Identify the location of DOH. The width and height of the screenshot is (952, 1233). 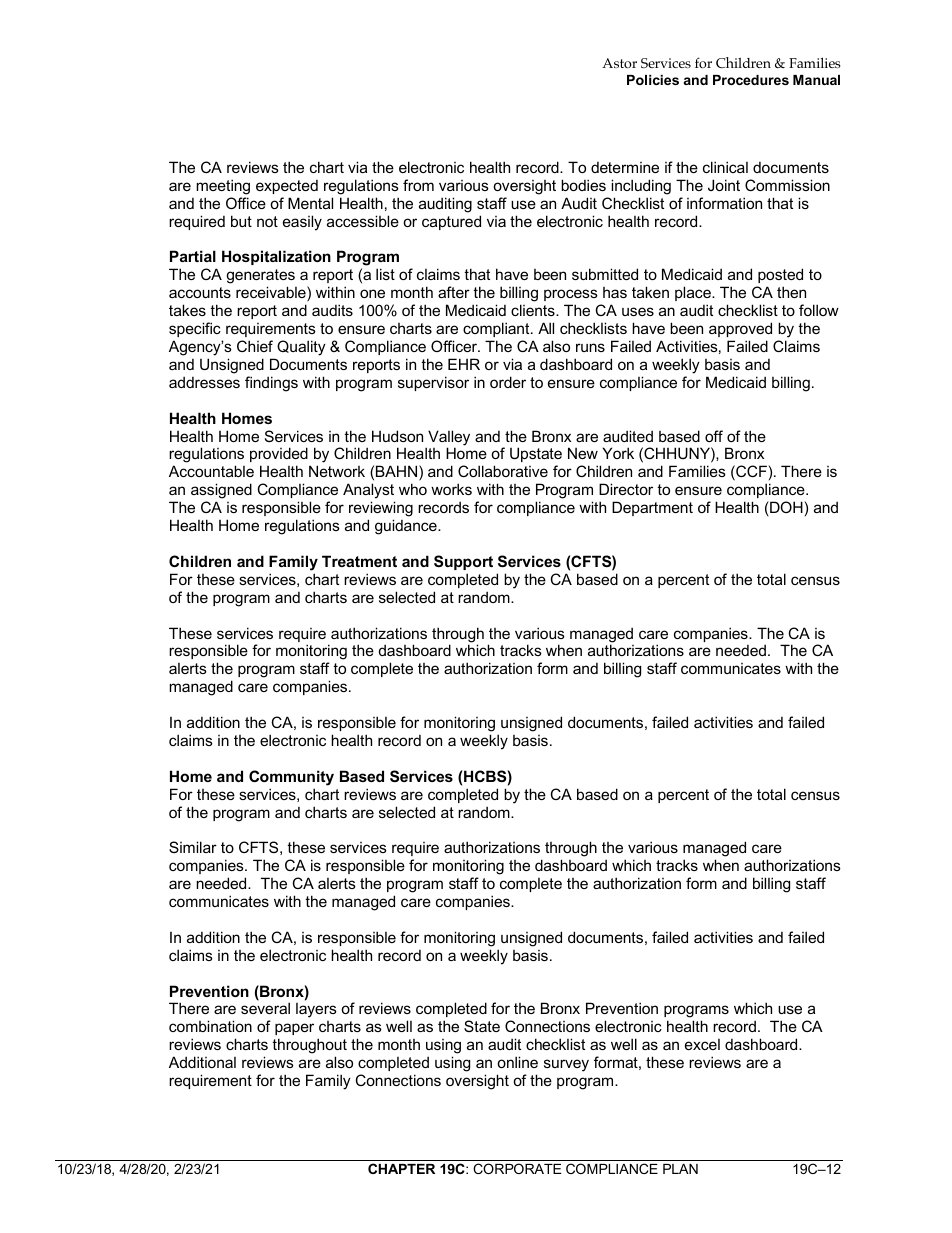
(785, 508).
